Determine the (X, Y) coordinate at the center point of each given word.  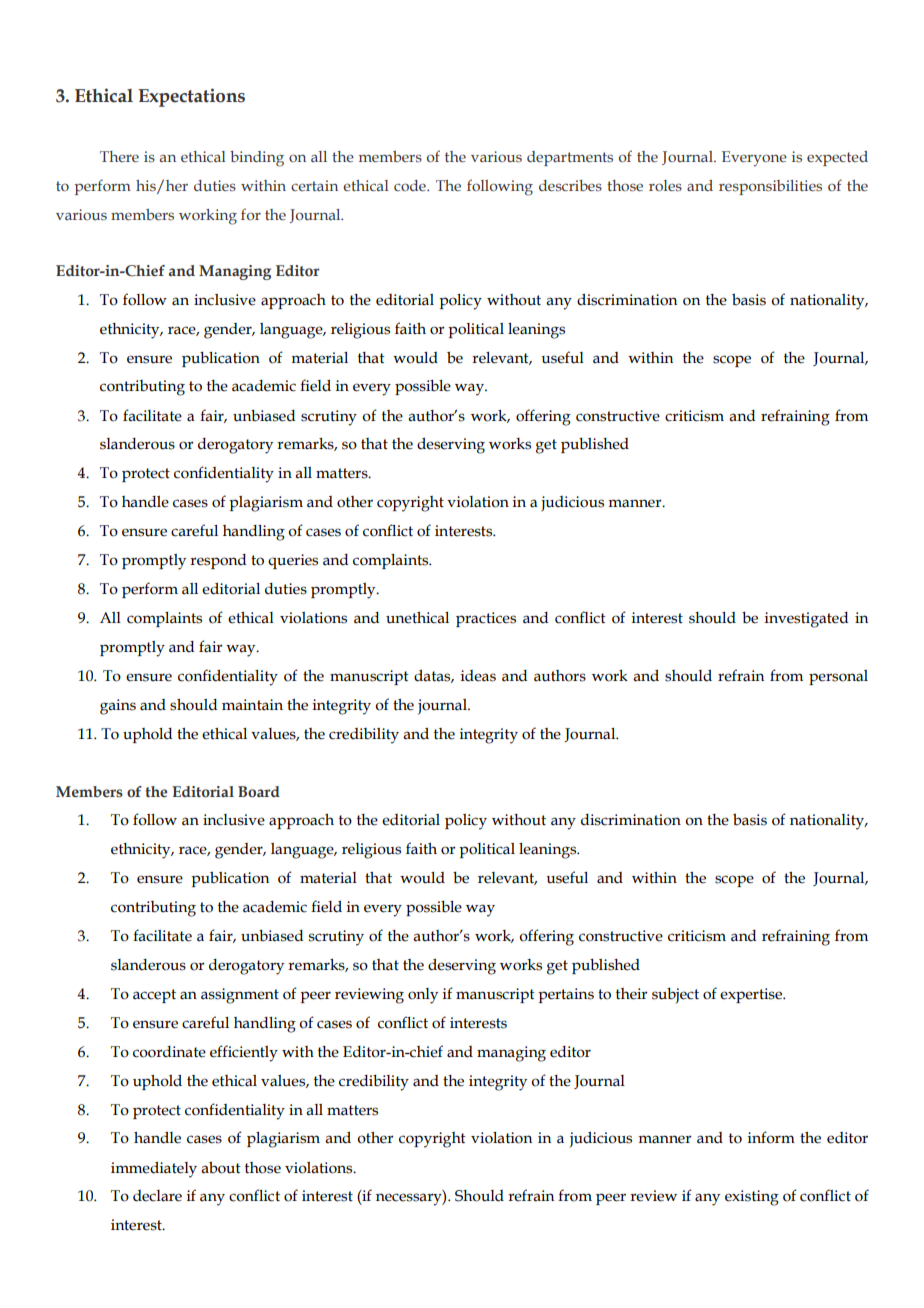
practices (486, 619)
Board (259, 791)
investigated (806, 620)
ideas (478, 676)
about (221, 1167)
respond (218, 561)
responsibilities (770, 187)
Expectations (191, 97)
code (411, 185)
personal (838, 677)
